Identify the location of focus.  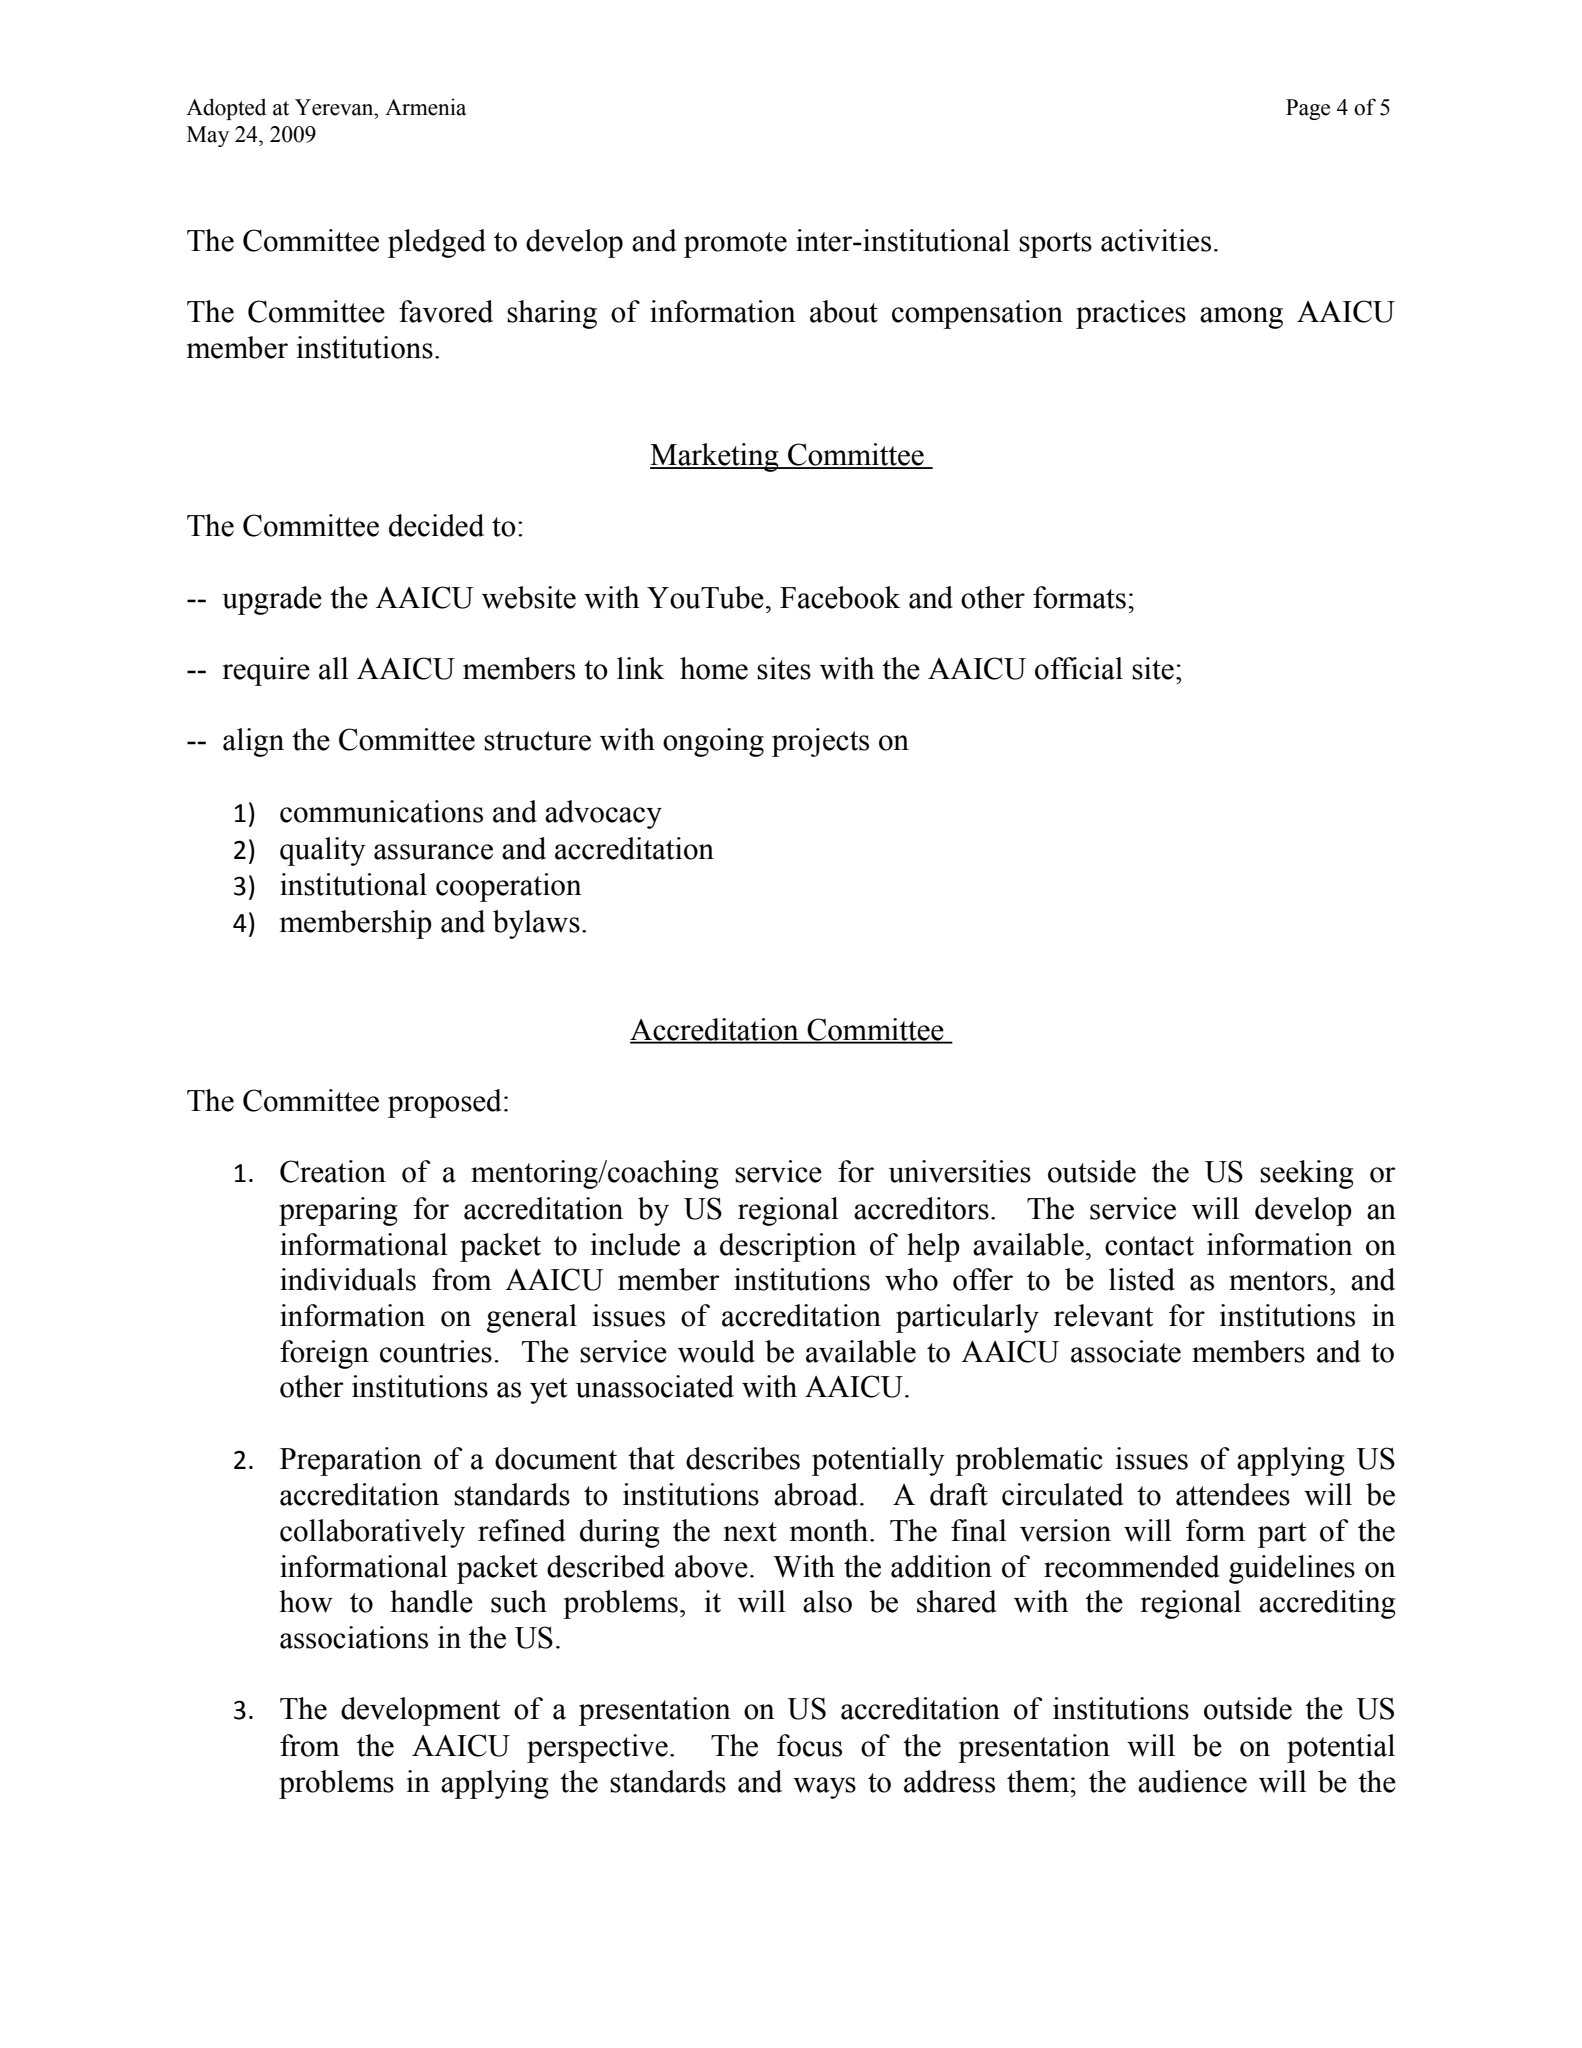
(809, 1745).
